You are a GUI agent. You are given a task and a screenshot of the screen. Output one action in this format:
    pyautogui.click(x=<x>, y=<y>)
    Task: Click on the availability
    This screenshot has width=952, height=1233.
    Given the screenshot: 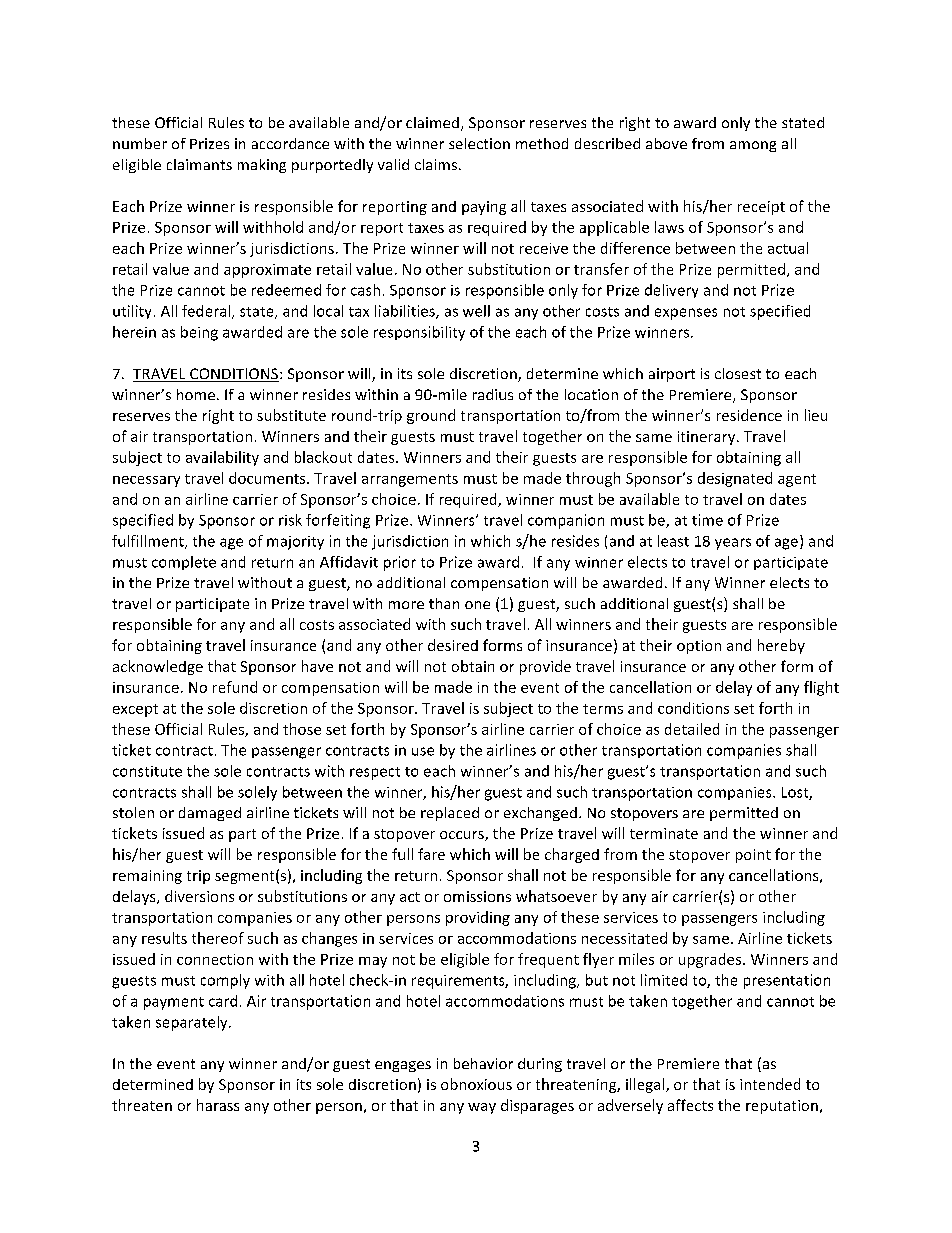 What is the action you would take?
    pyautogui.click(x=222, y=458)
